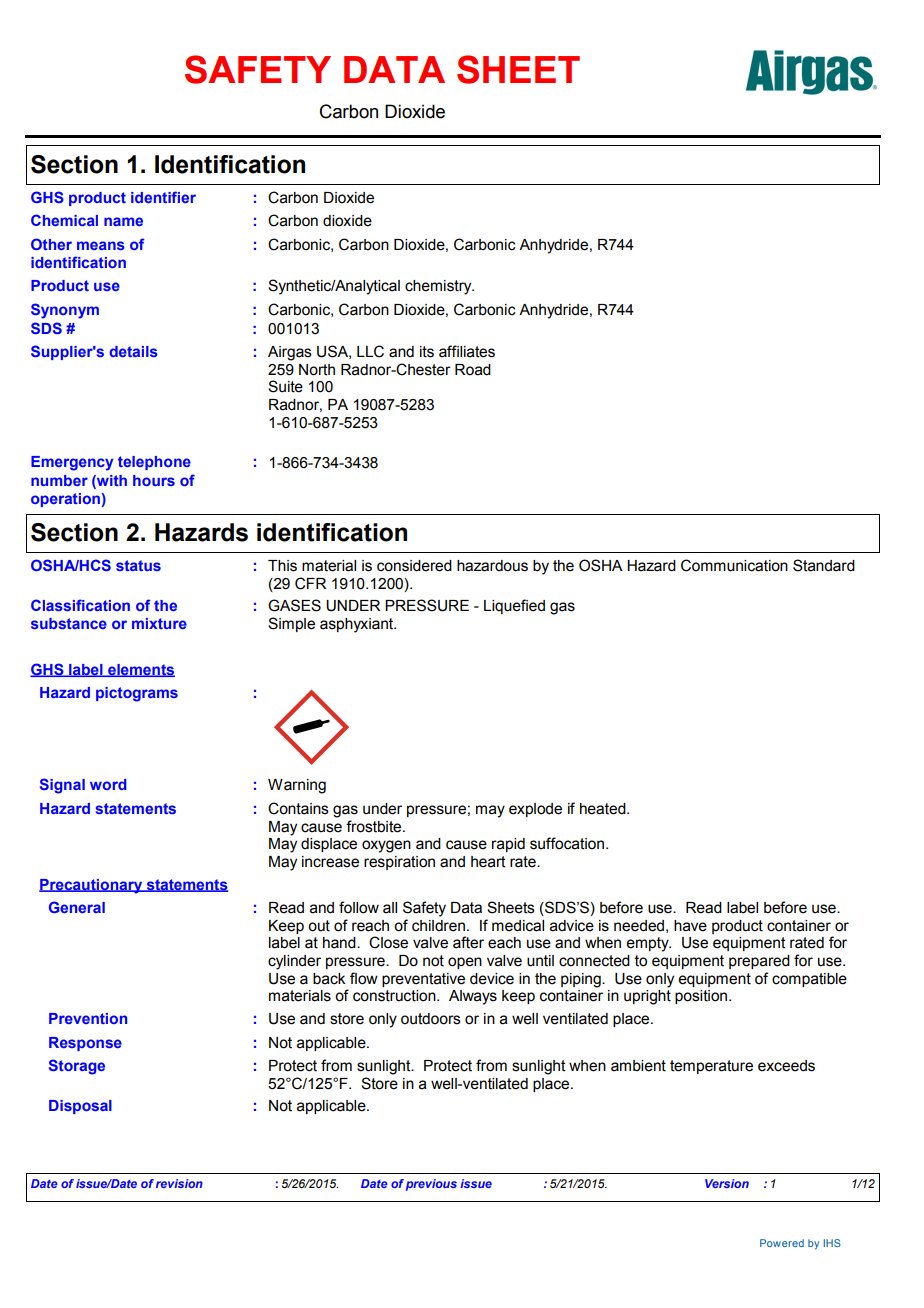  Describe the element at coordinates (179, 1183) in the image. I see `revision` at that location.
